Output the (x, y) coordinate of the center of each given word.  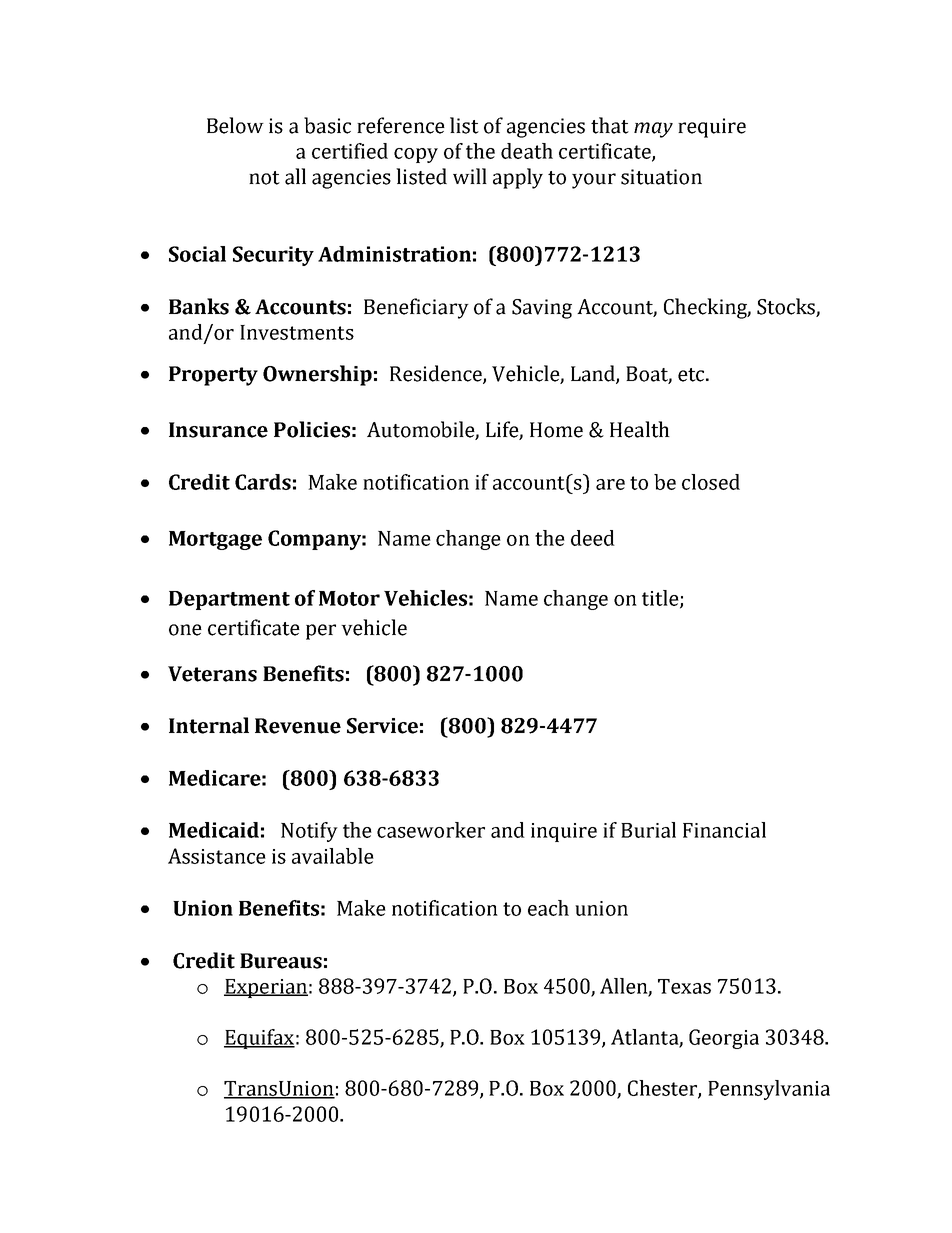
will (470, 176)
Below (235, 125)
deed (593, 538)
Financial (724, 830)
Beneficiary (416, 308)
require (712, 128)
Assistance (217, 856)
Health (640, 429)
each (548, 908)
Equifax (259, 1039)
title (661, 599)
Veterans (212, 674)
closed (711, 482)
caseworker (431, 830)
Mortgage (215, 540)
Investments (297, 332)
